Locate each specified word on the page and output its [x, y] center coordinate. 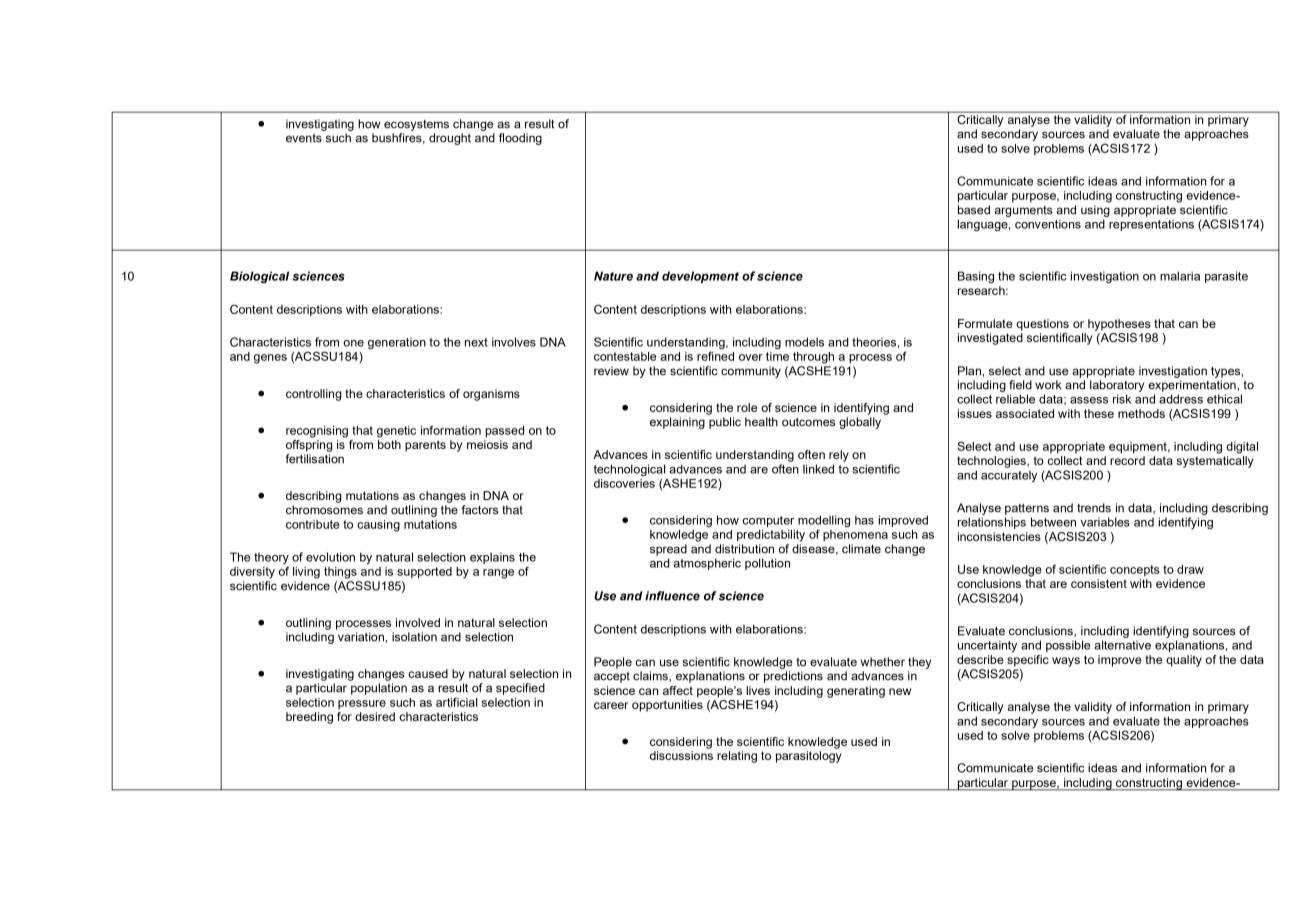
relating [737, 757]
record [1127, 460]
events [304, 138]
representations [1151, 225]
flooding [520, 139]
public [725, 423]
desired [375, 716]
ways [1066, 662]
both [389, 444]
